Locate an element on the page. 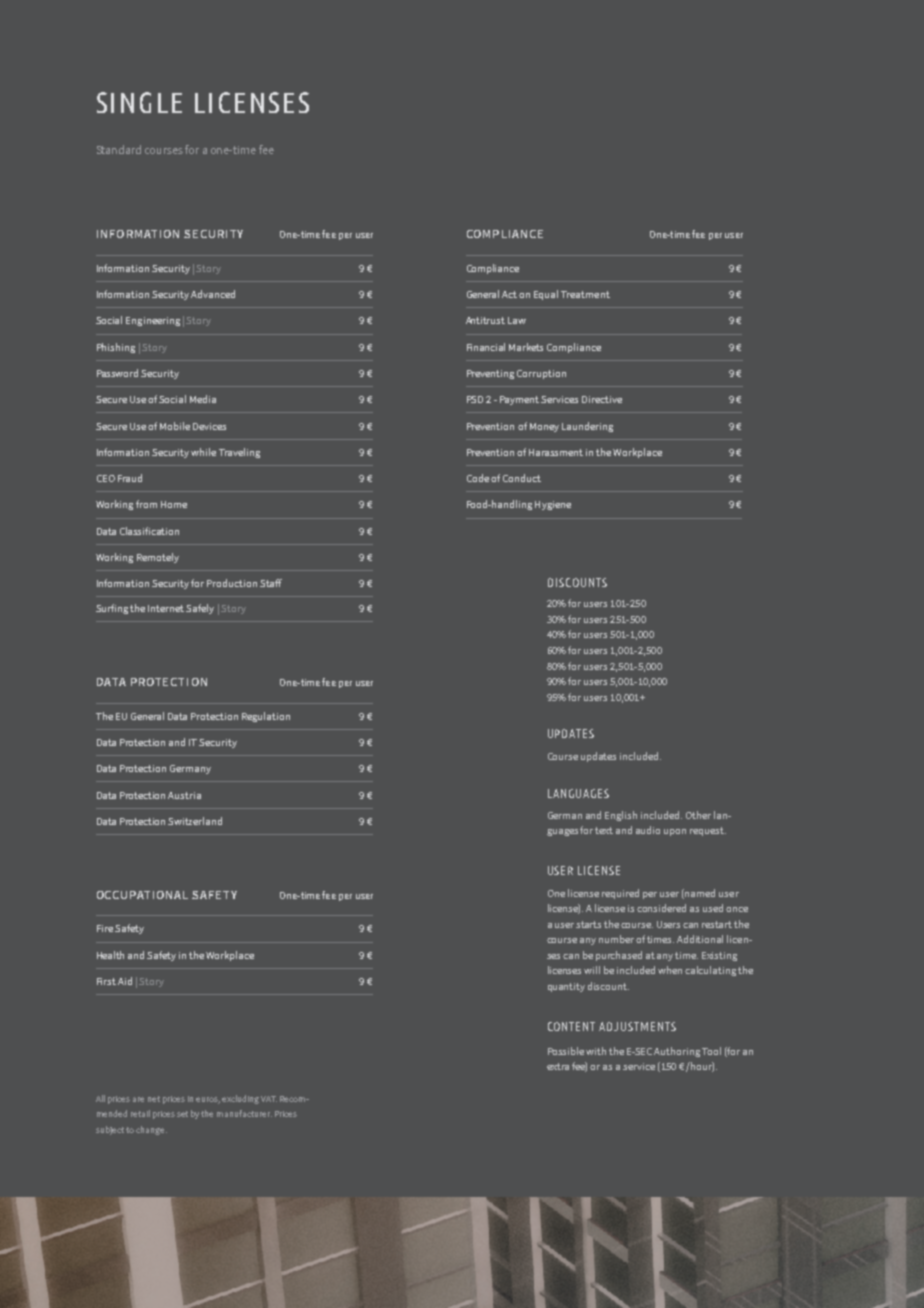  text is located at coordinates (604, 830).
